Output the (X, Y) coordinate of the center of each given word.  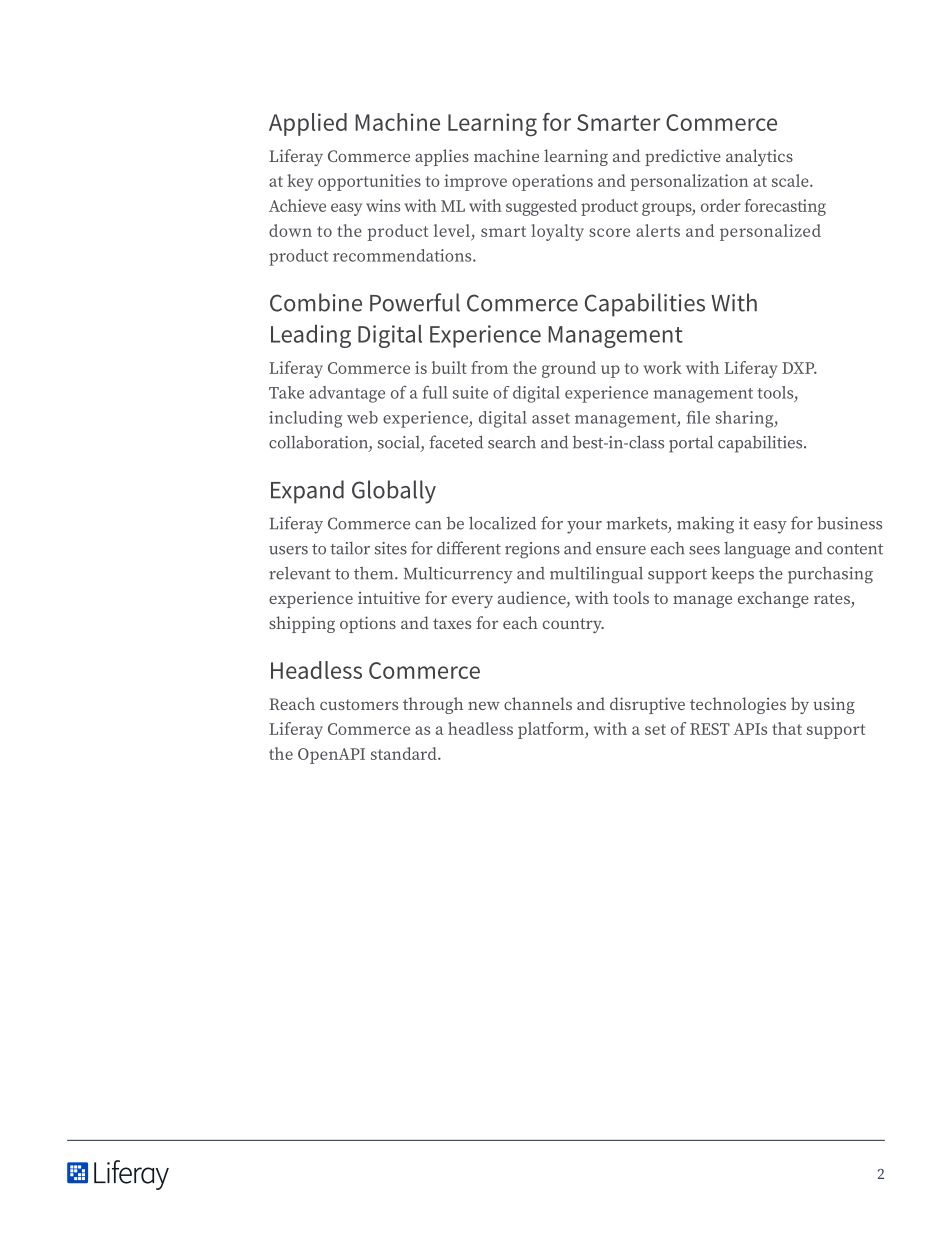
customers (359, 704)
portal (691, 444)
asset (551, 418)
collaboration (319, 443)
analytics (759, 157)
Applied (308, 124)
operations (552, 182)
